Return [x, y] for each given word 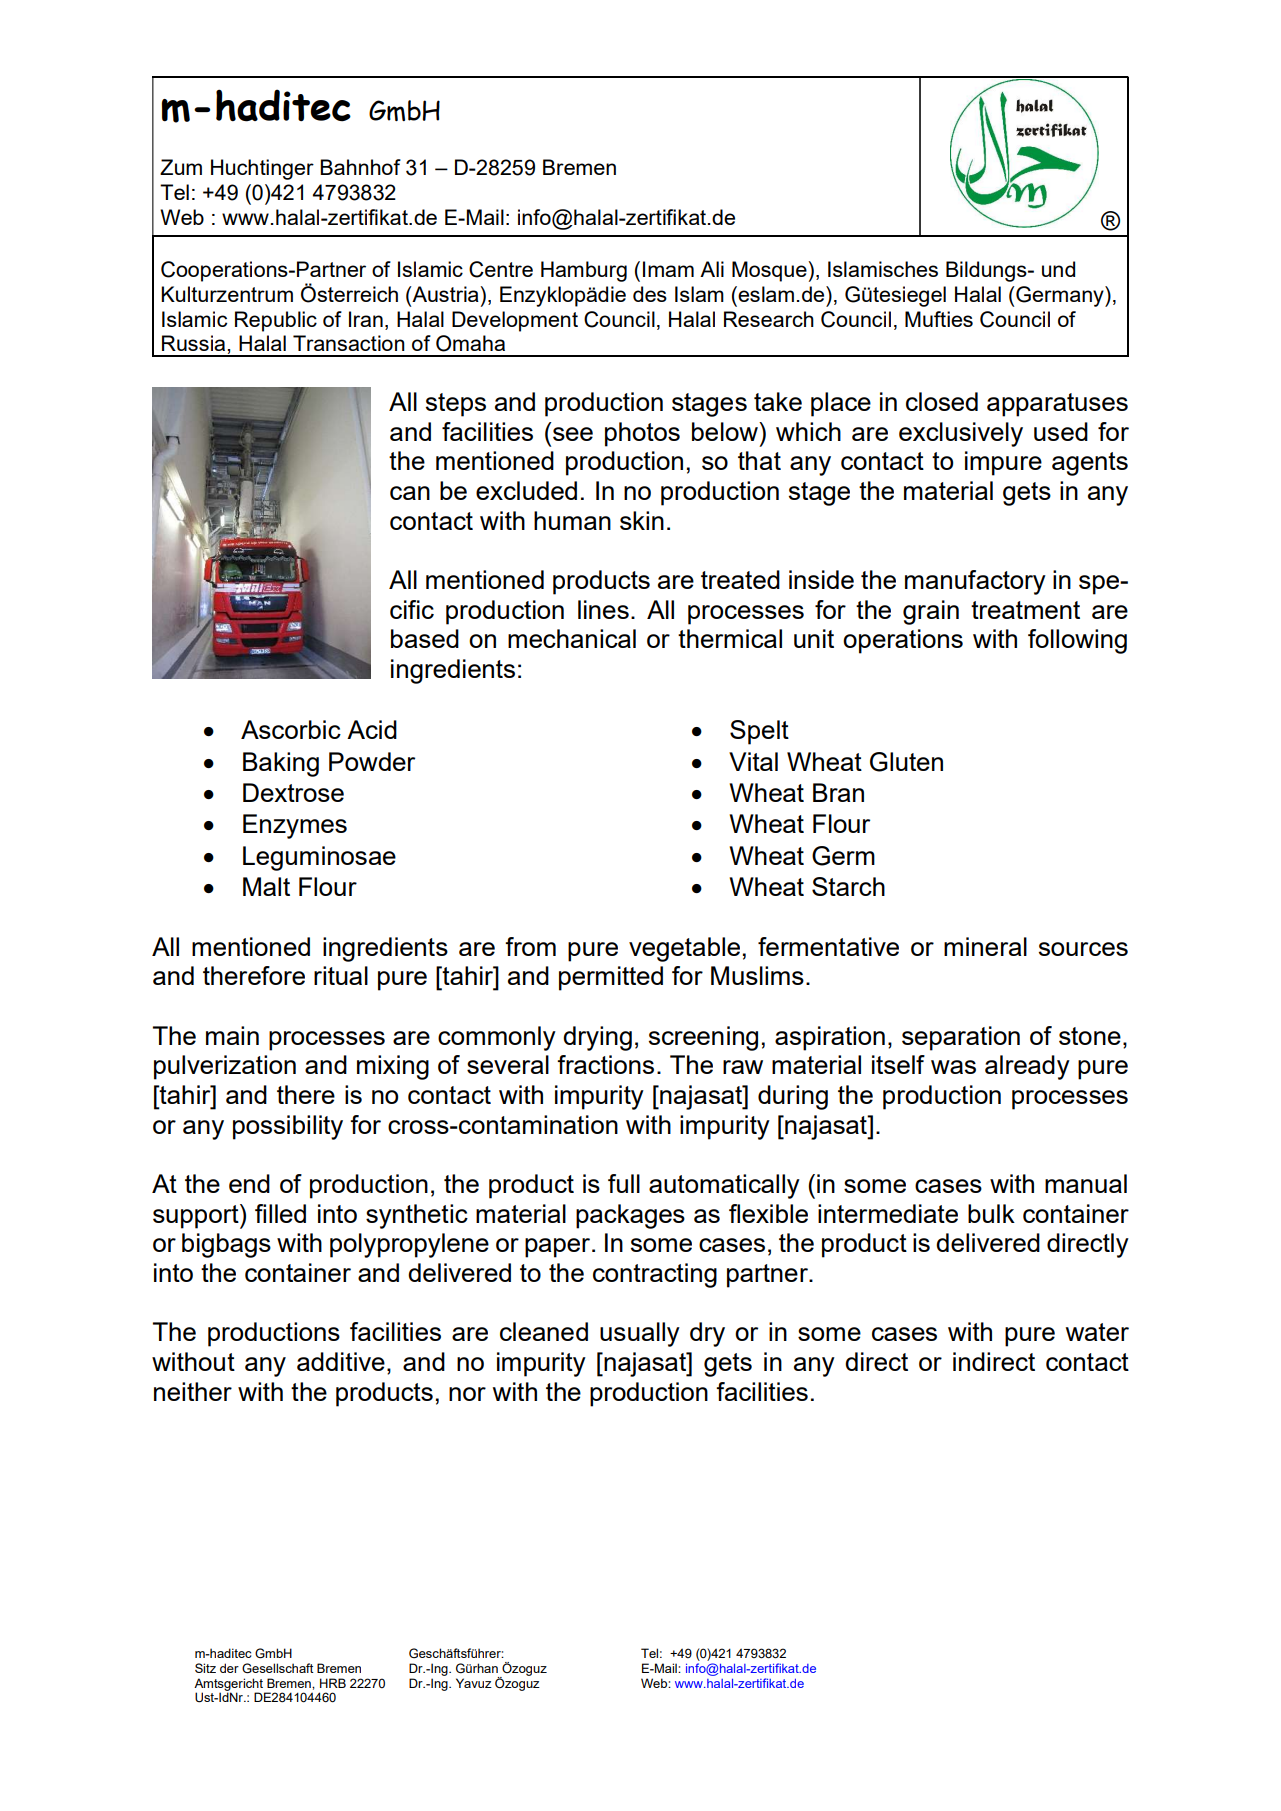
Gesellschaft [278, 1668]
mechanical [572, 638]
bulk [991, 1213]
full [624, 1183]
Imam [668, 269]
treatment [1025, 610]
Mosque [769, 271]
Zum [181, 167]
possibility [288, 1127]
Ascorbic [291, 729]
